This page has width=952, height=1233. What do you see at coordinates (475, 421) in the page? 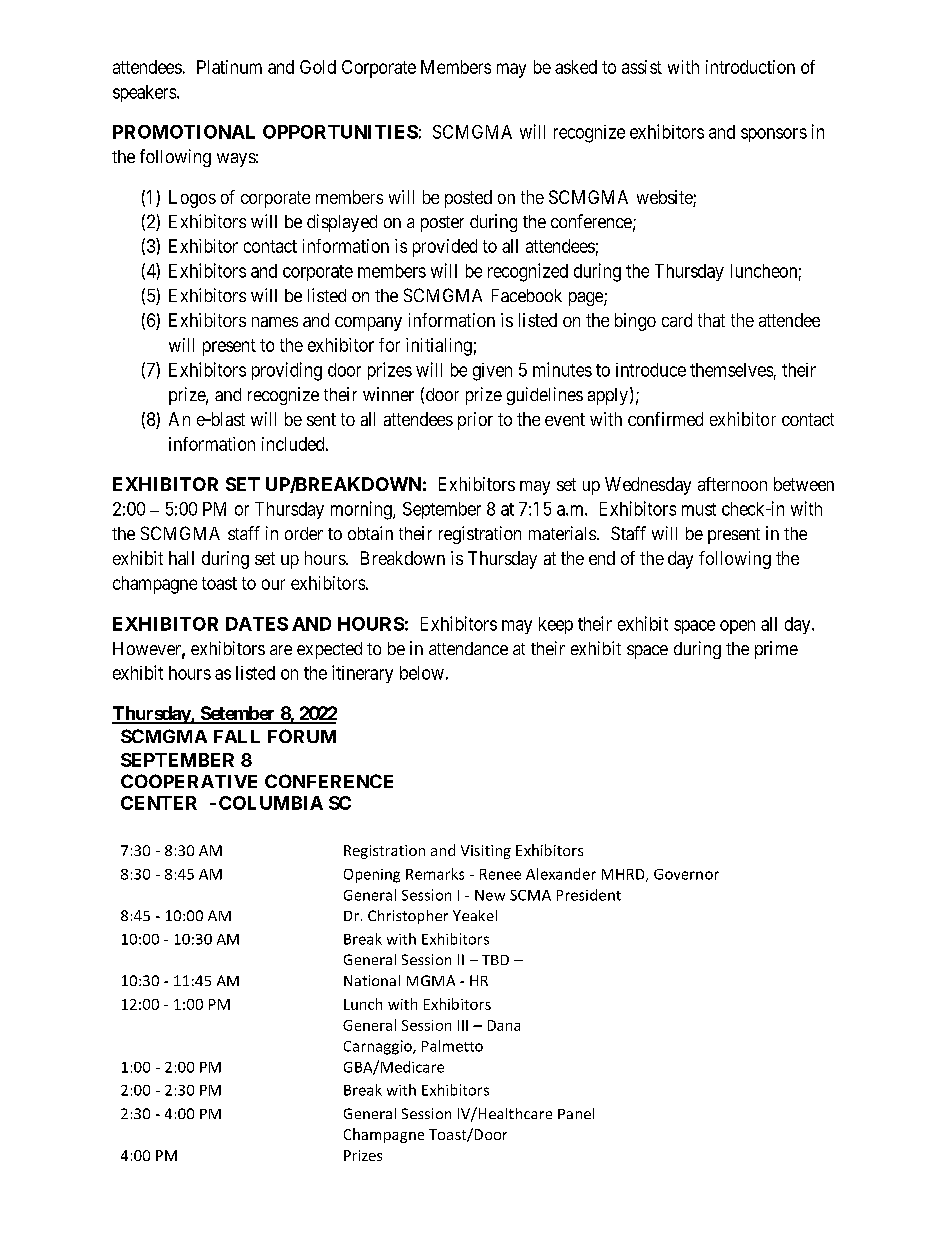
I see `prior` at bounding box center [475, 421].
